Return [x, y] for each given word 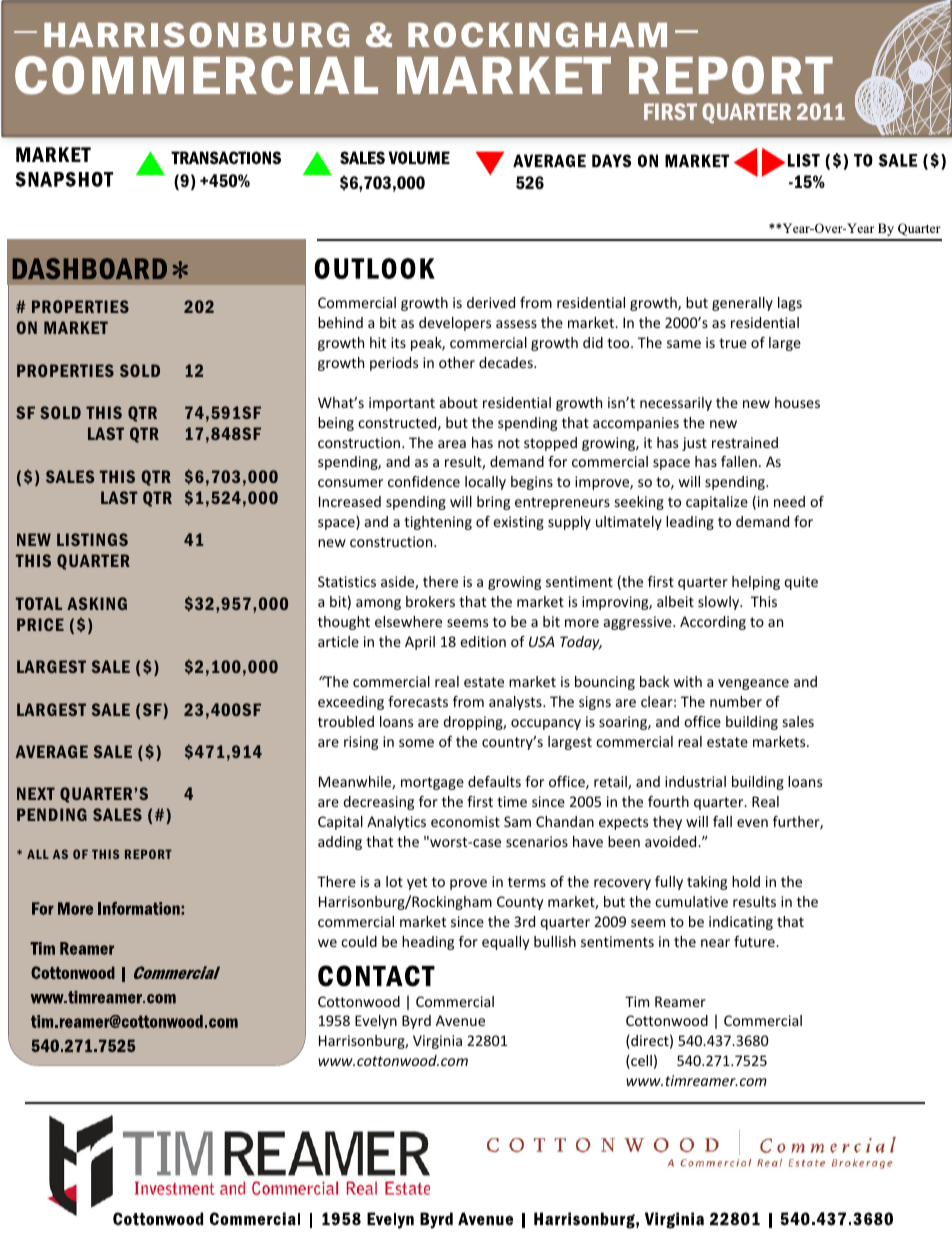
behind [340, 322]
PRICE [40, 624]
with [688, 681]
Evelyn [376, 1022]
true [733, 343]
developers [455, 324]
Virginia [437, 1042]
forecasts [418, 701]
